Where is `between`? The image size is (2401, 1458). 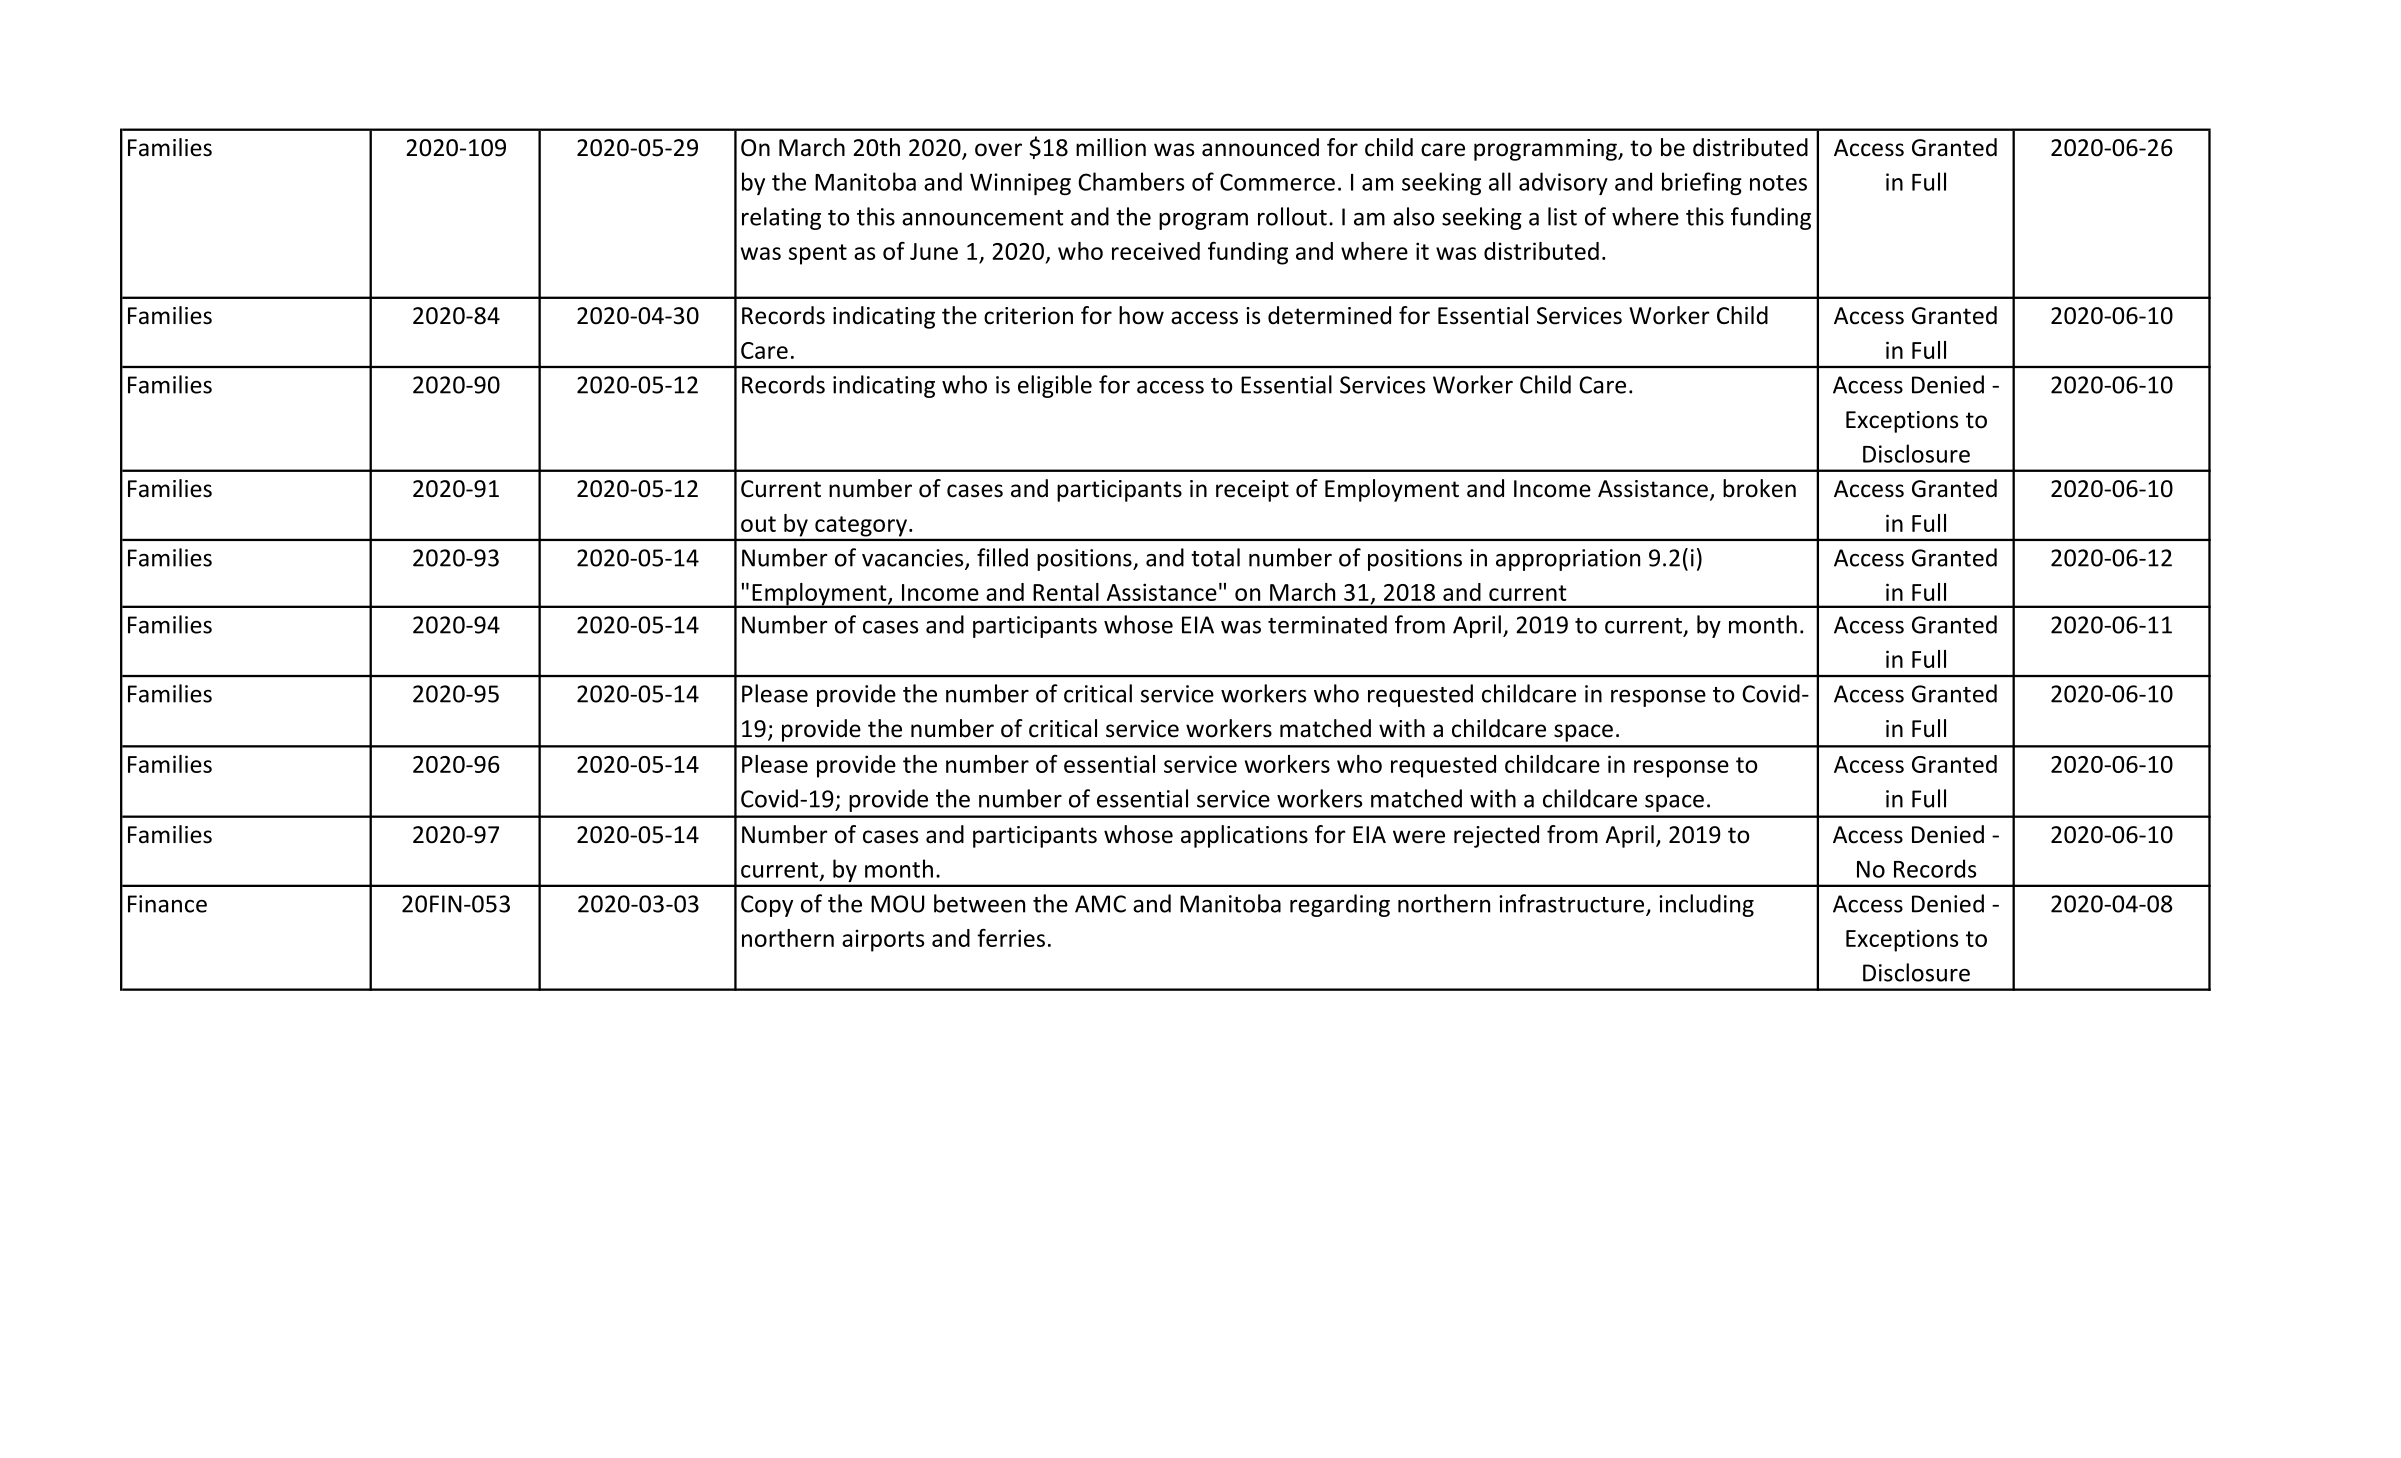
between is located at coordinates (979, 903).
